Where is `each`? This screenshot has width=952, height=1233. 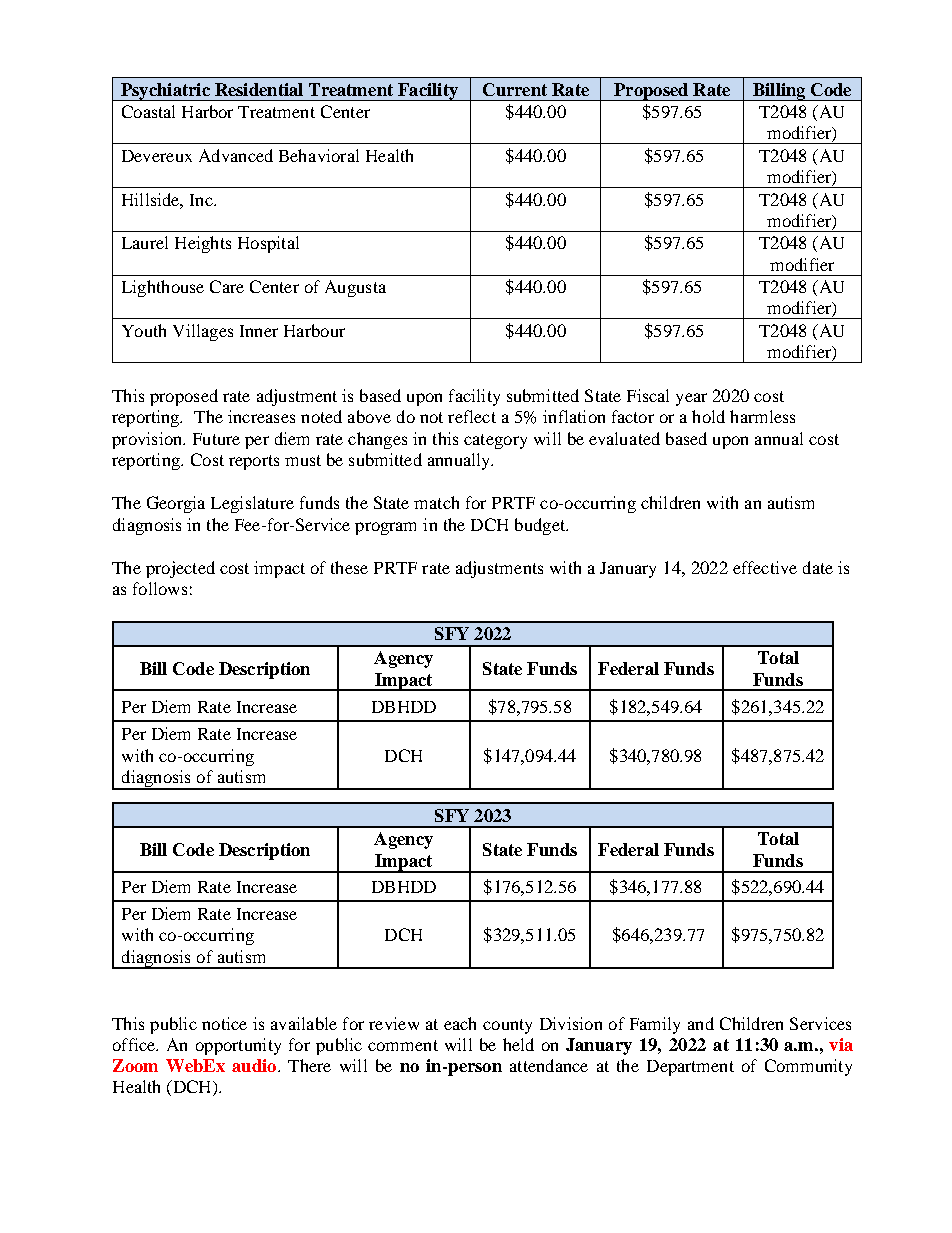 each is located at coordinates (460, 1023).
